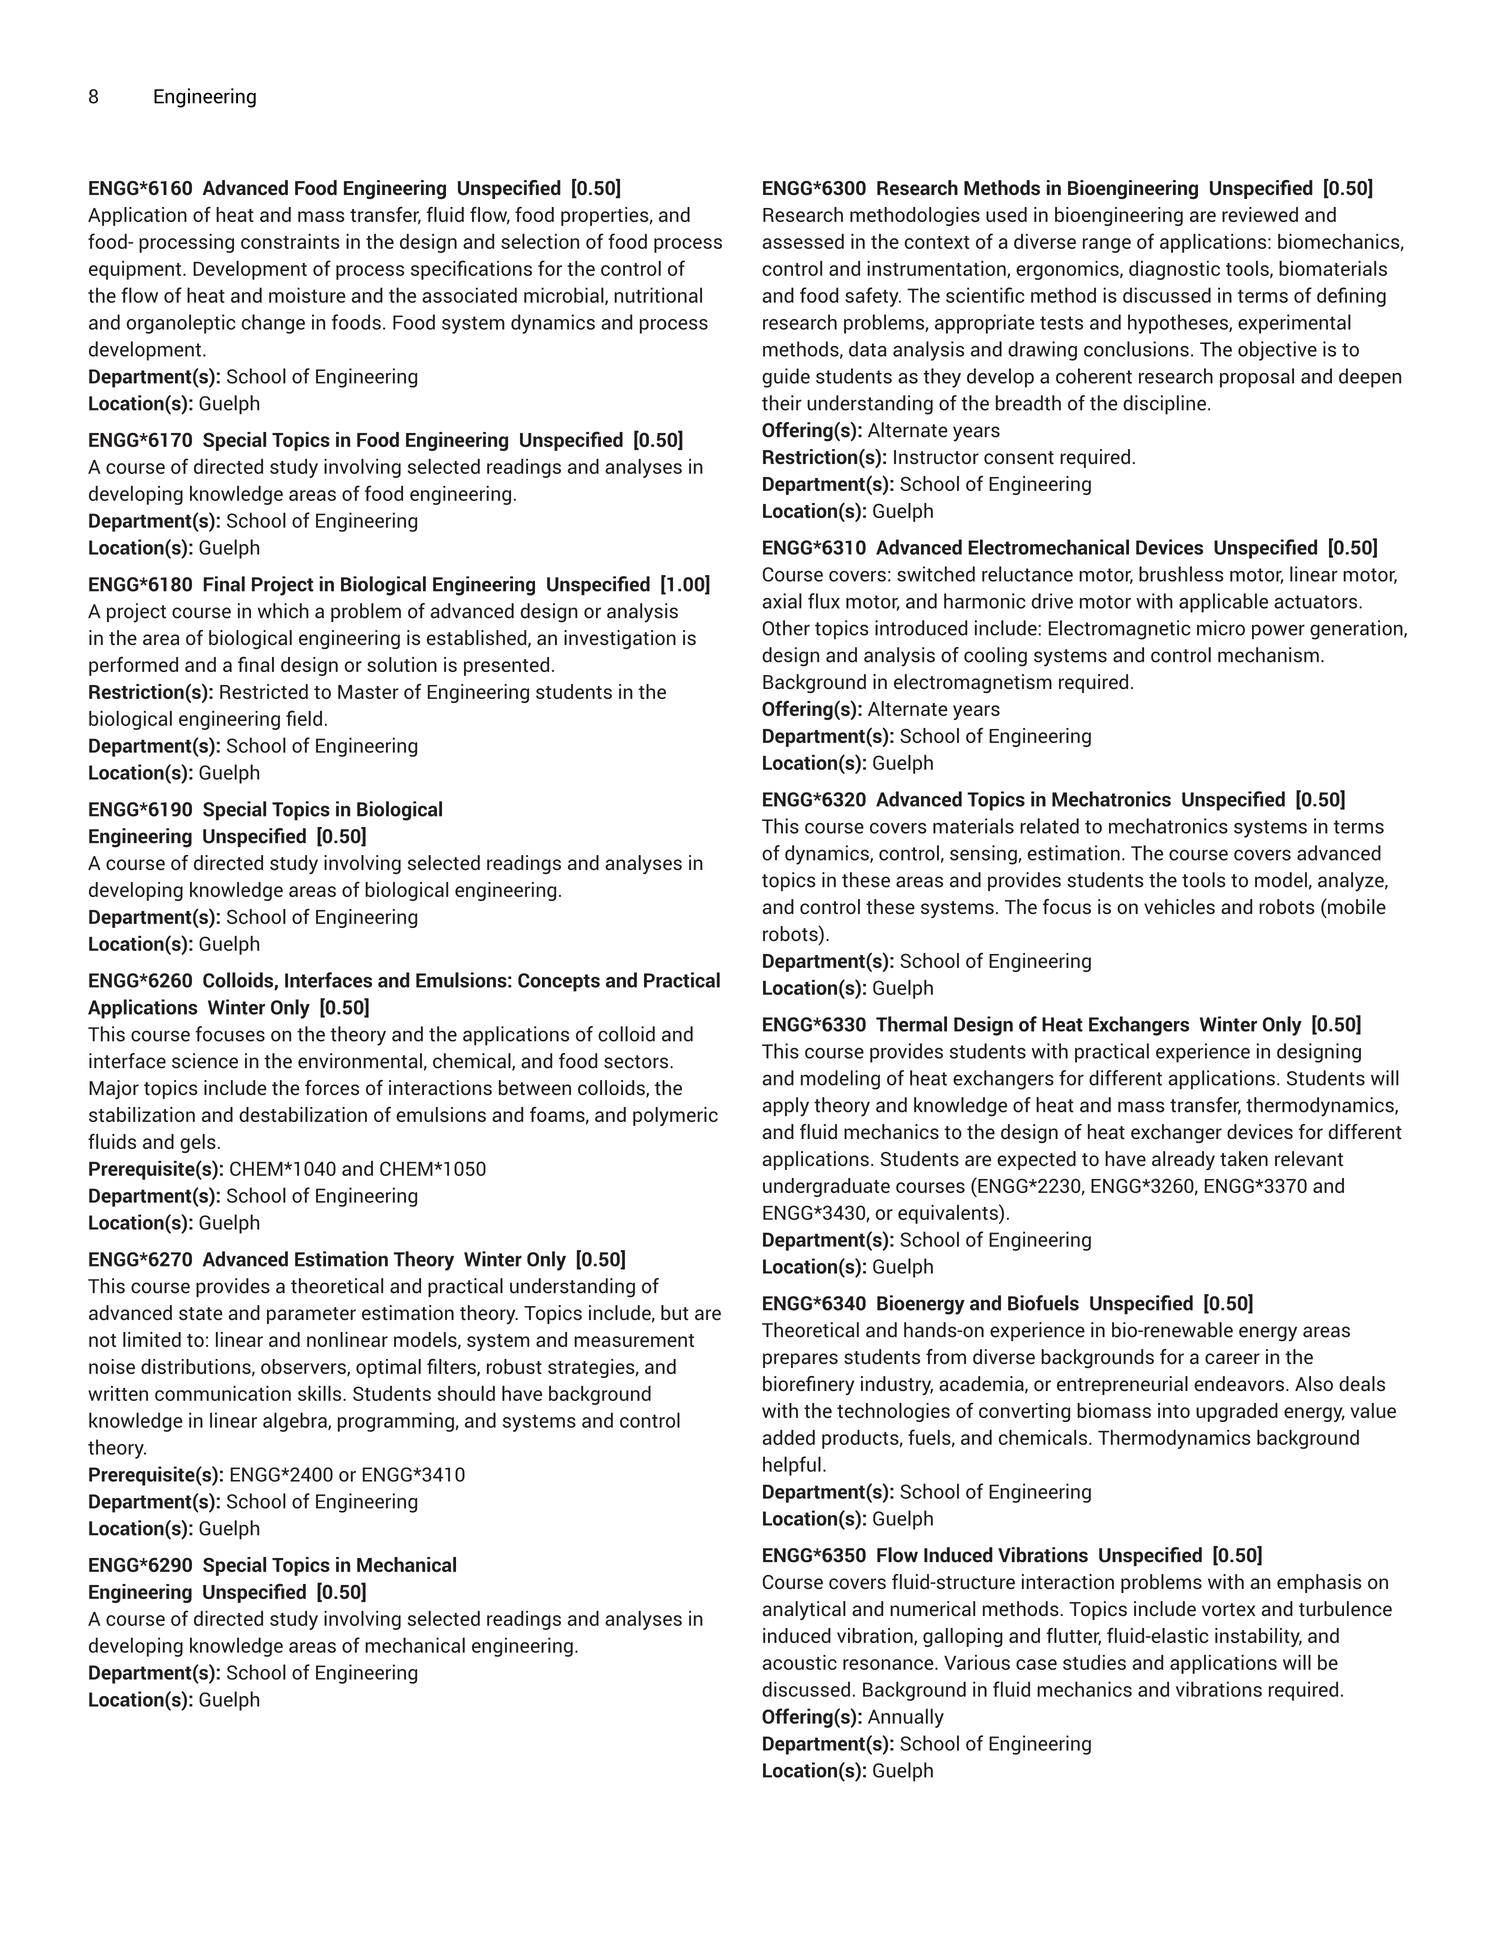 This image has width=1497, height=1937. Describe the element at coordinates (205, 1061) in the image. I see `science` at that location.
